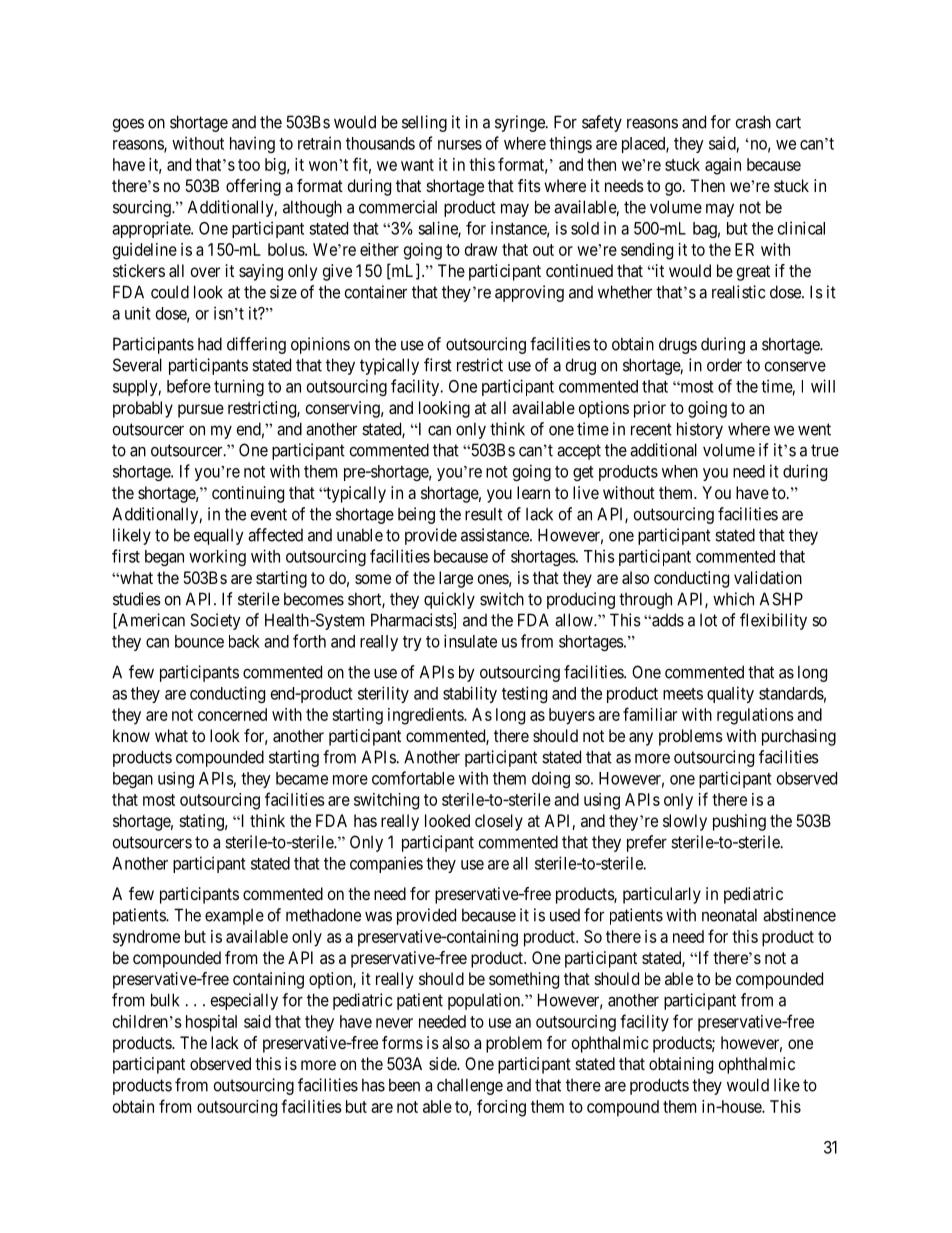  I want to click on history, so click(700, 430).
